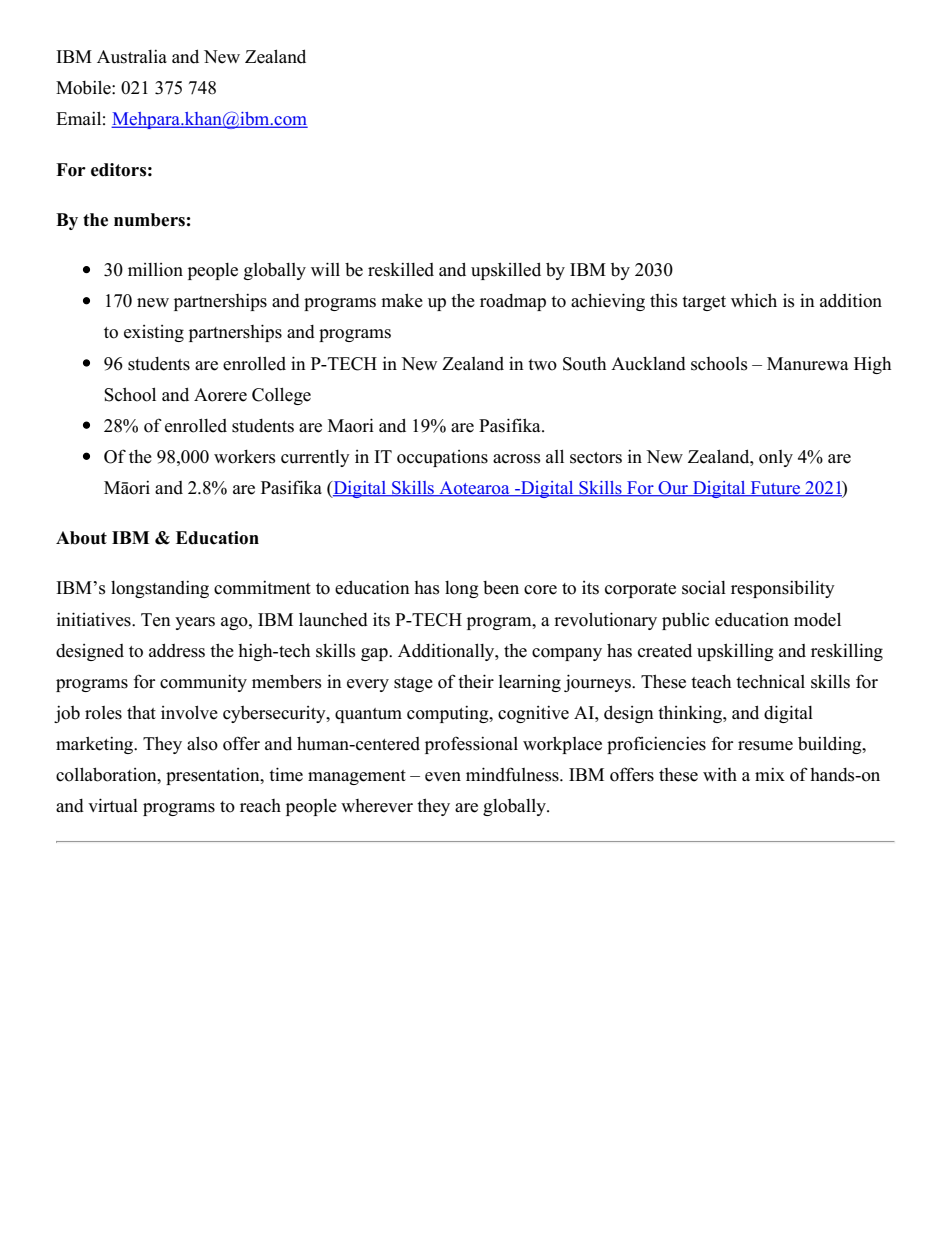 The width and height of the screenshot is (952, 1233). What do you see at coordinates (245, 457) in the screenshot?
I see `workers` at bounding box center [245, 457].
